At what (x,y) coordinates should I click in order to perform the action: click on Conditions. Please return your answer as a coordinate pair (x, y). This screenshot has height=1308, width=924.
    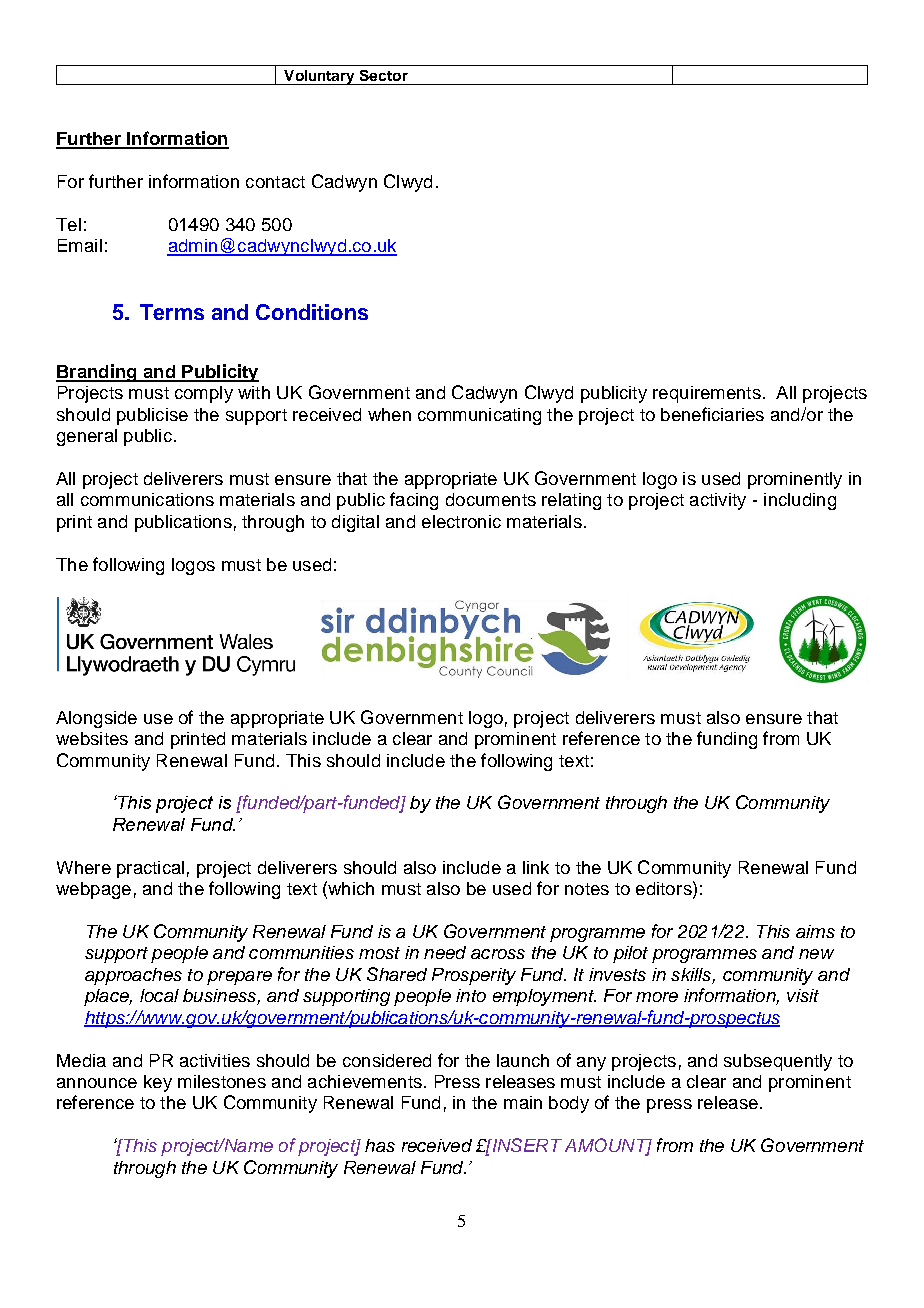
    Looking at the image, I should click on (312, 312).
